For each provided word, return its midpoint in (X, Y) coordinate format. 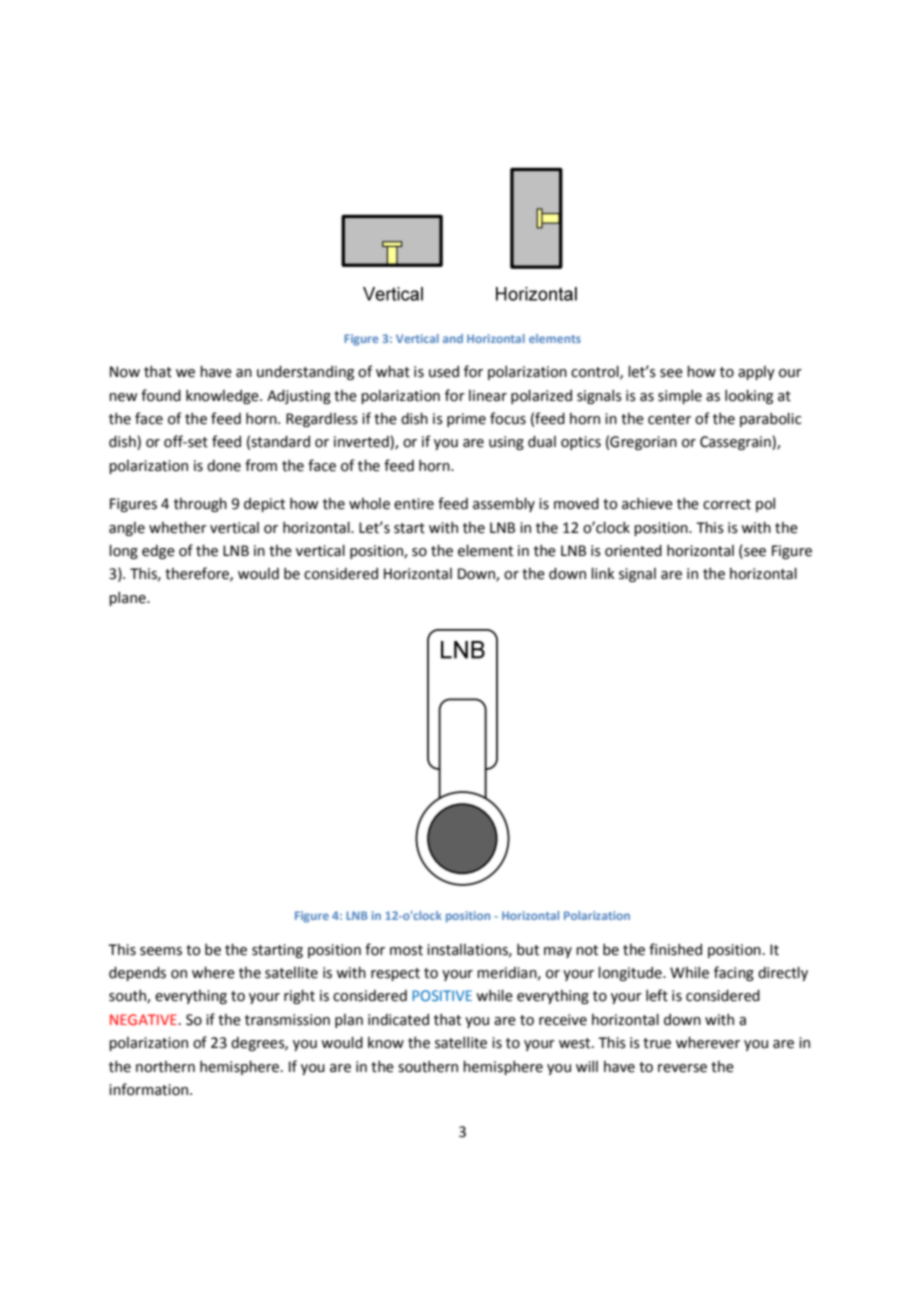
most (406, 950)
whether (178, 528)
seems (161, 951)
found (161, 395)
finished (675, 949)
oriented (633, 551)
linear (488, 396)
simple (680, 397)
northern (165, 1067)
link (603, 573)
